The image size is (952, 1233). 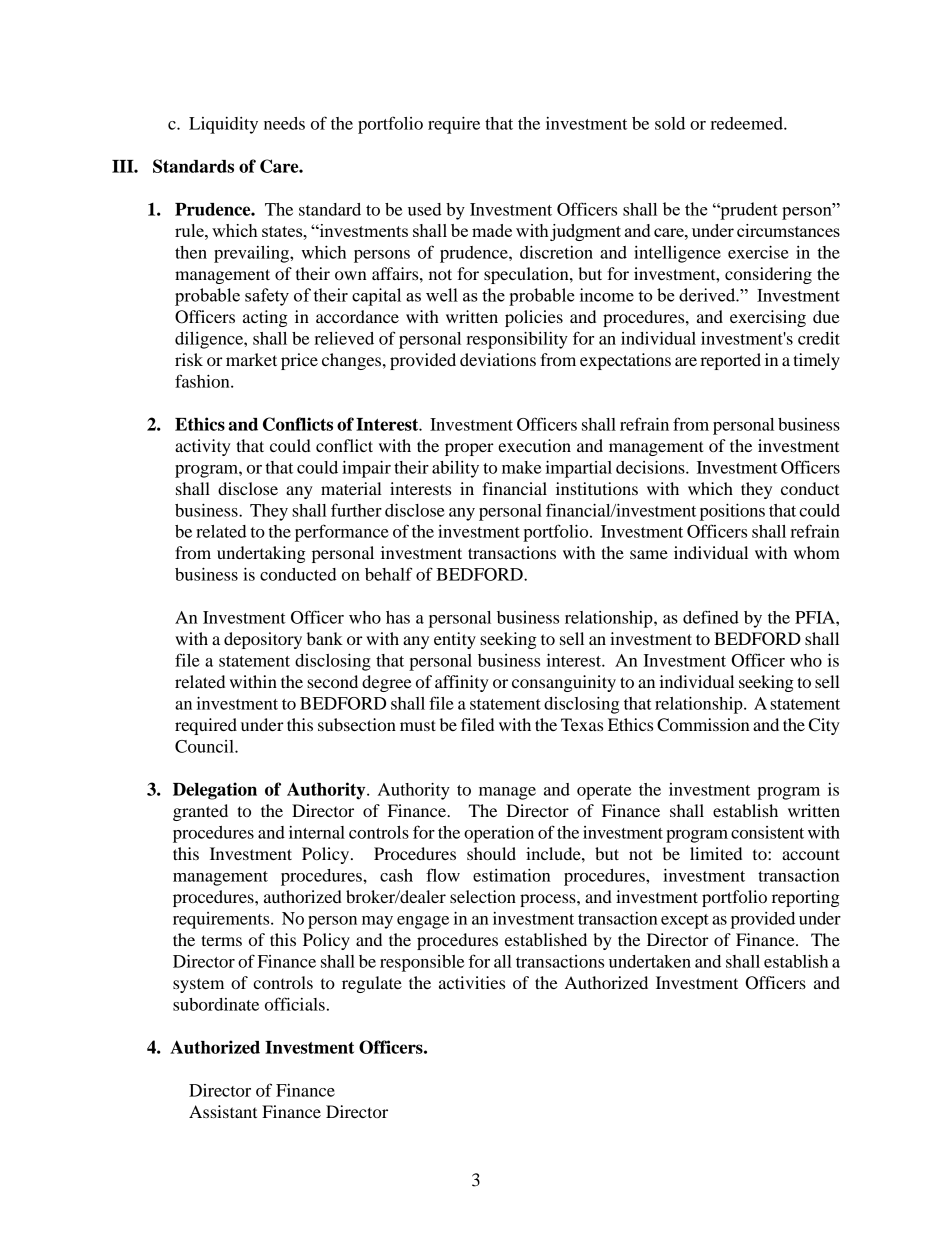 I want to click on made, so click(x=492, y=230).
